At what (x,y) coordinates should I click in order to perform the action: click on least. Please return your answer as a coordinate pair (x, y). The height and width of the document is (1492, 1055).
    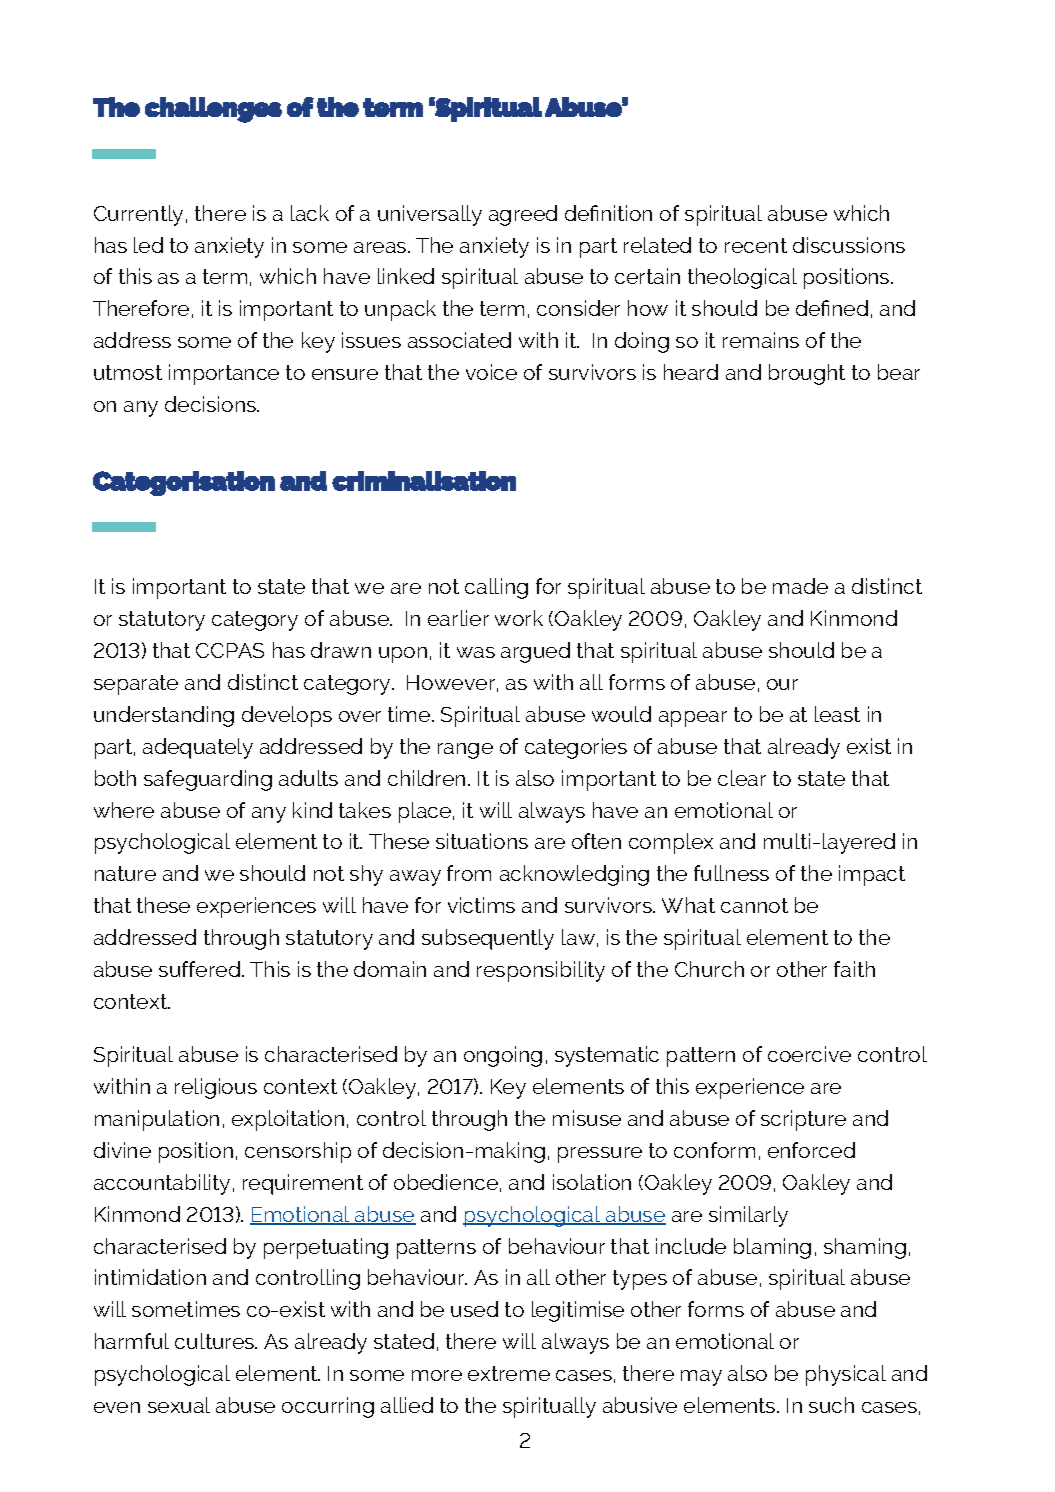
    Looking at the image, I should click on (837, 714).
